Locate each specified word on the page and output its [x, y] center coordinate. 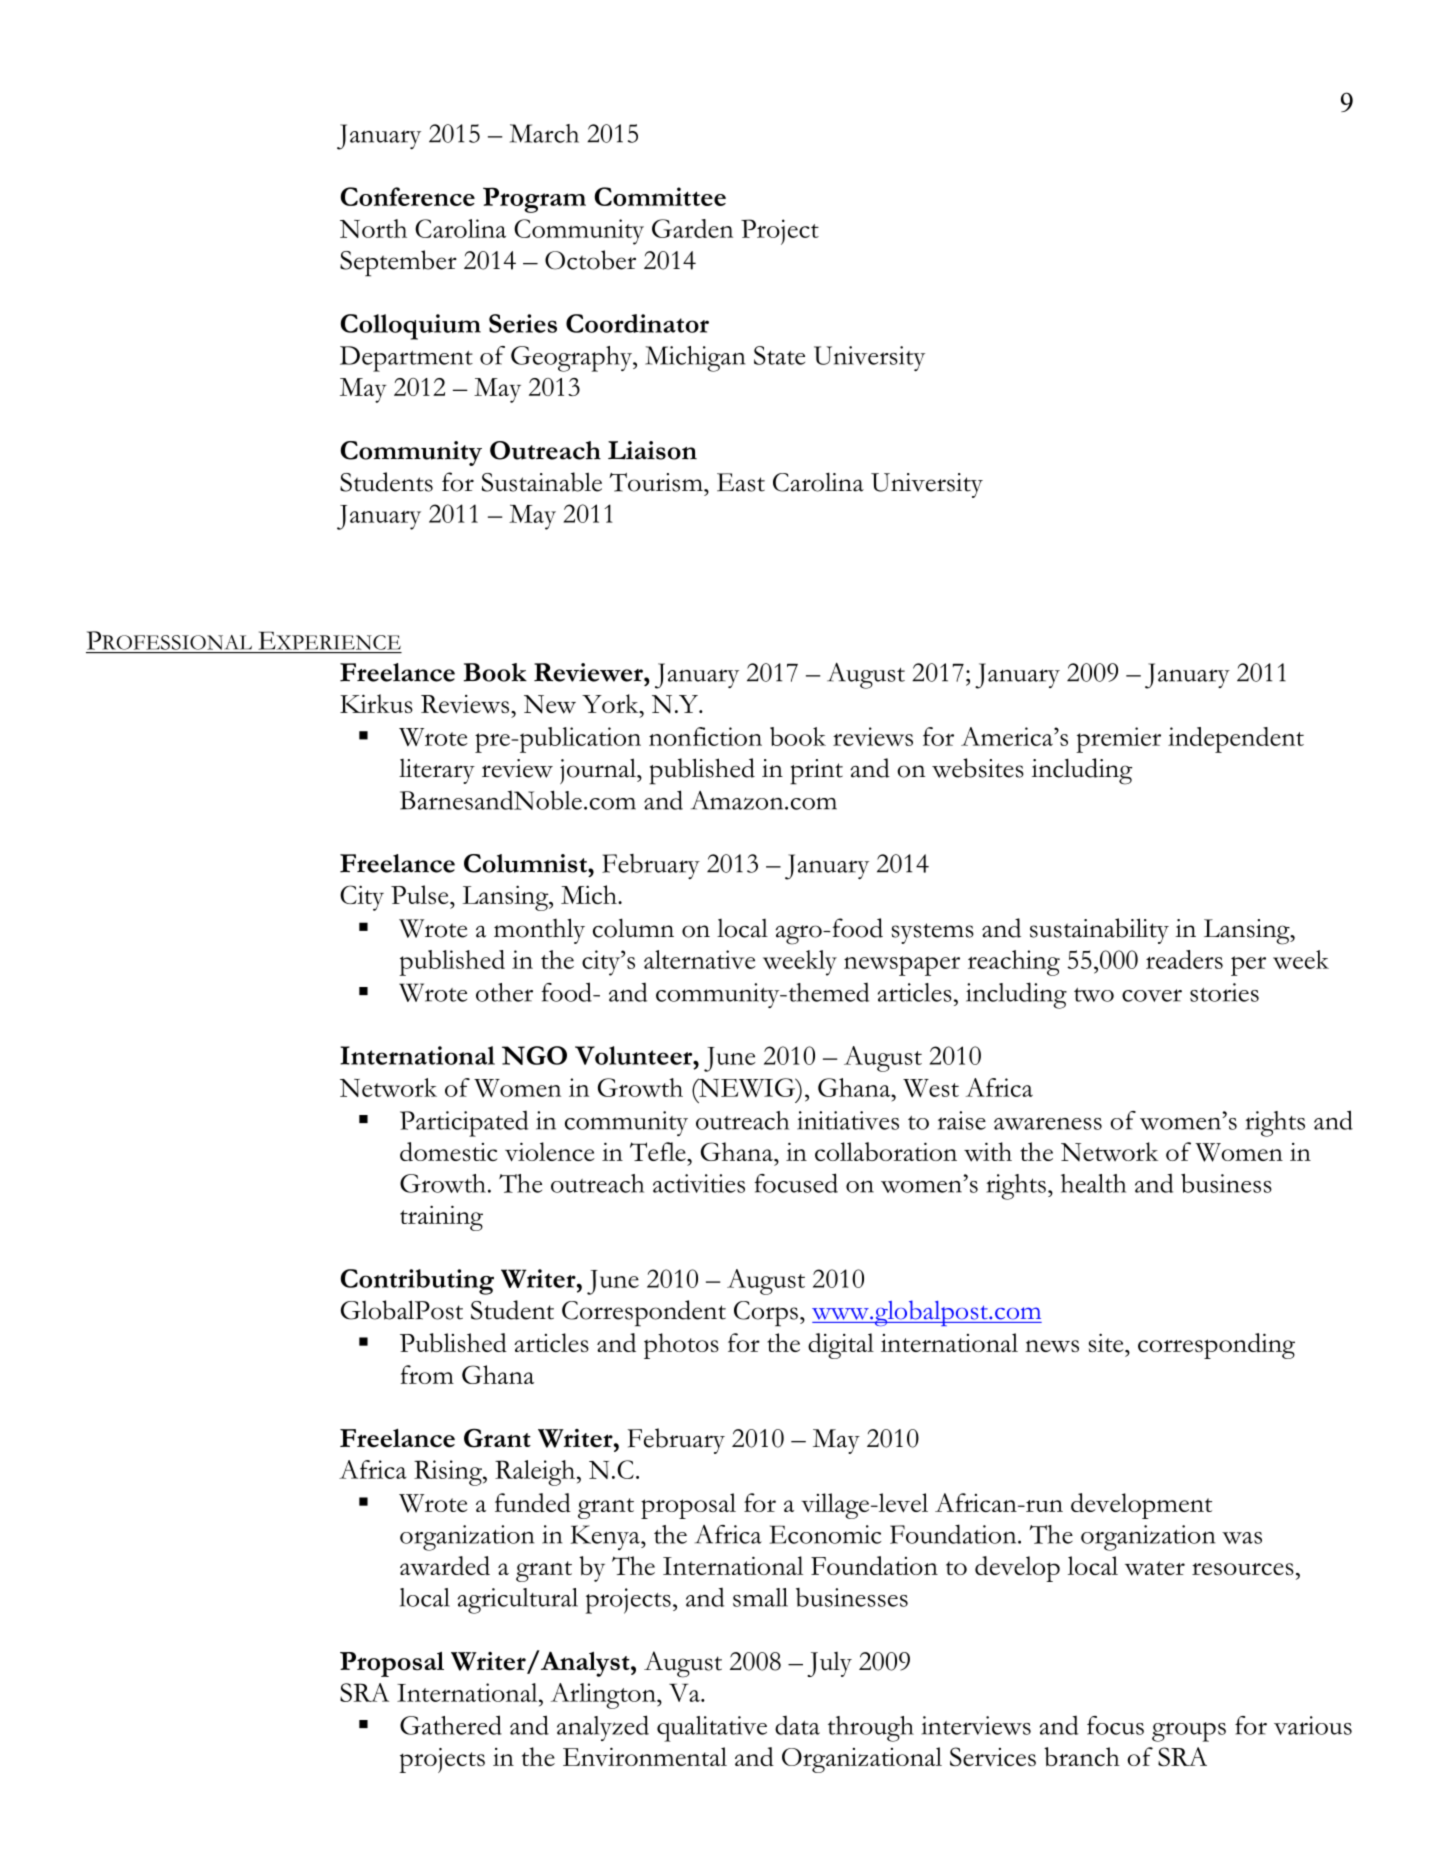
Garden [692, 228]
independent [1236, 740]
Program [534, 200]
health [1093, 1183]
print [816, 772]
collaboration [886, 1151]
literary [437, 771]
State [779, 355]
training [441, 1218]
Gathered [451, 1725]
